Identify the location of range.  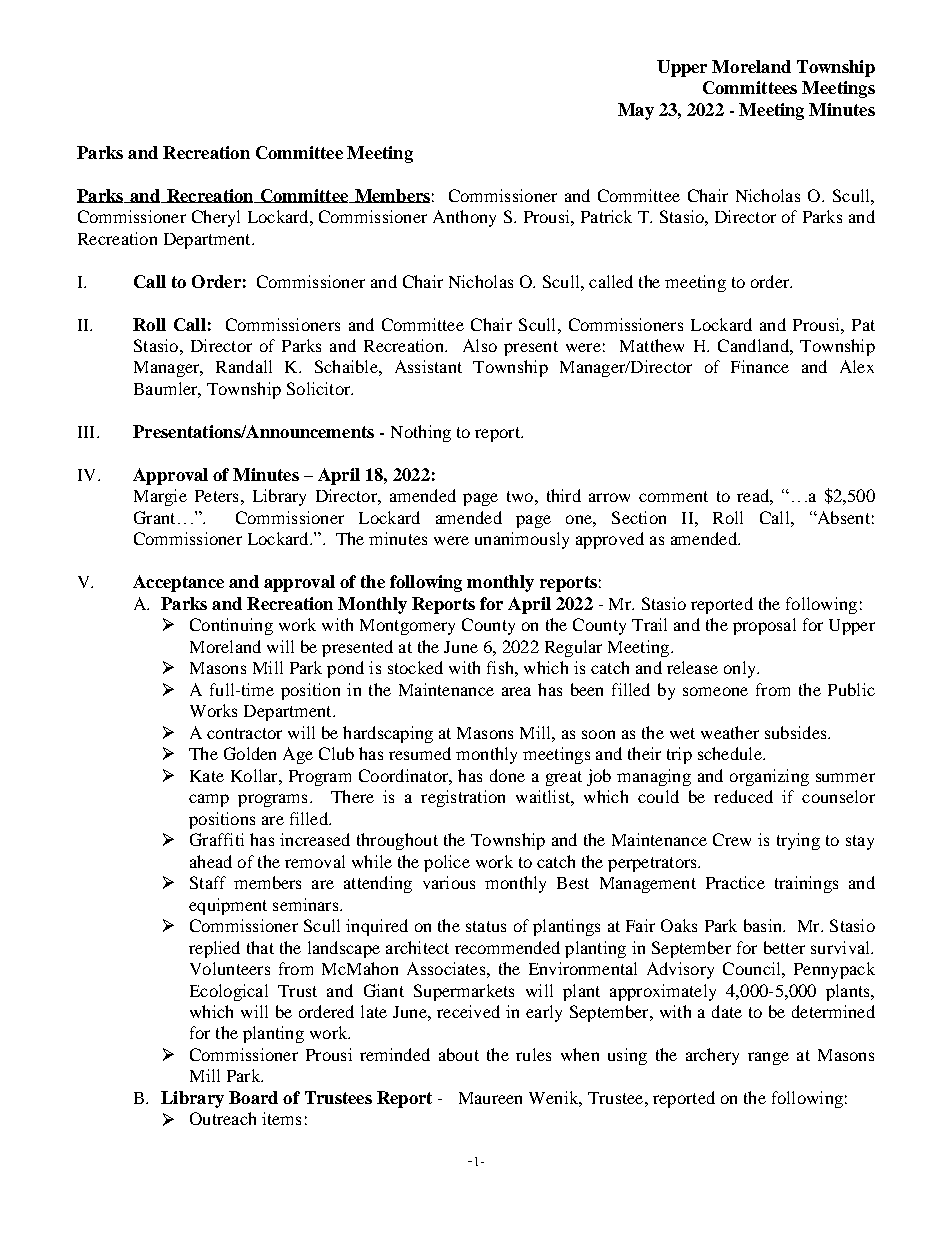
(768, 1058).
